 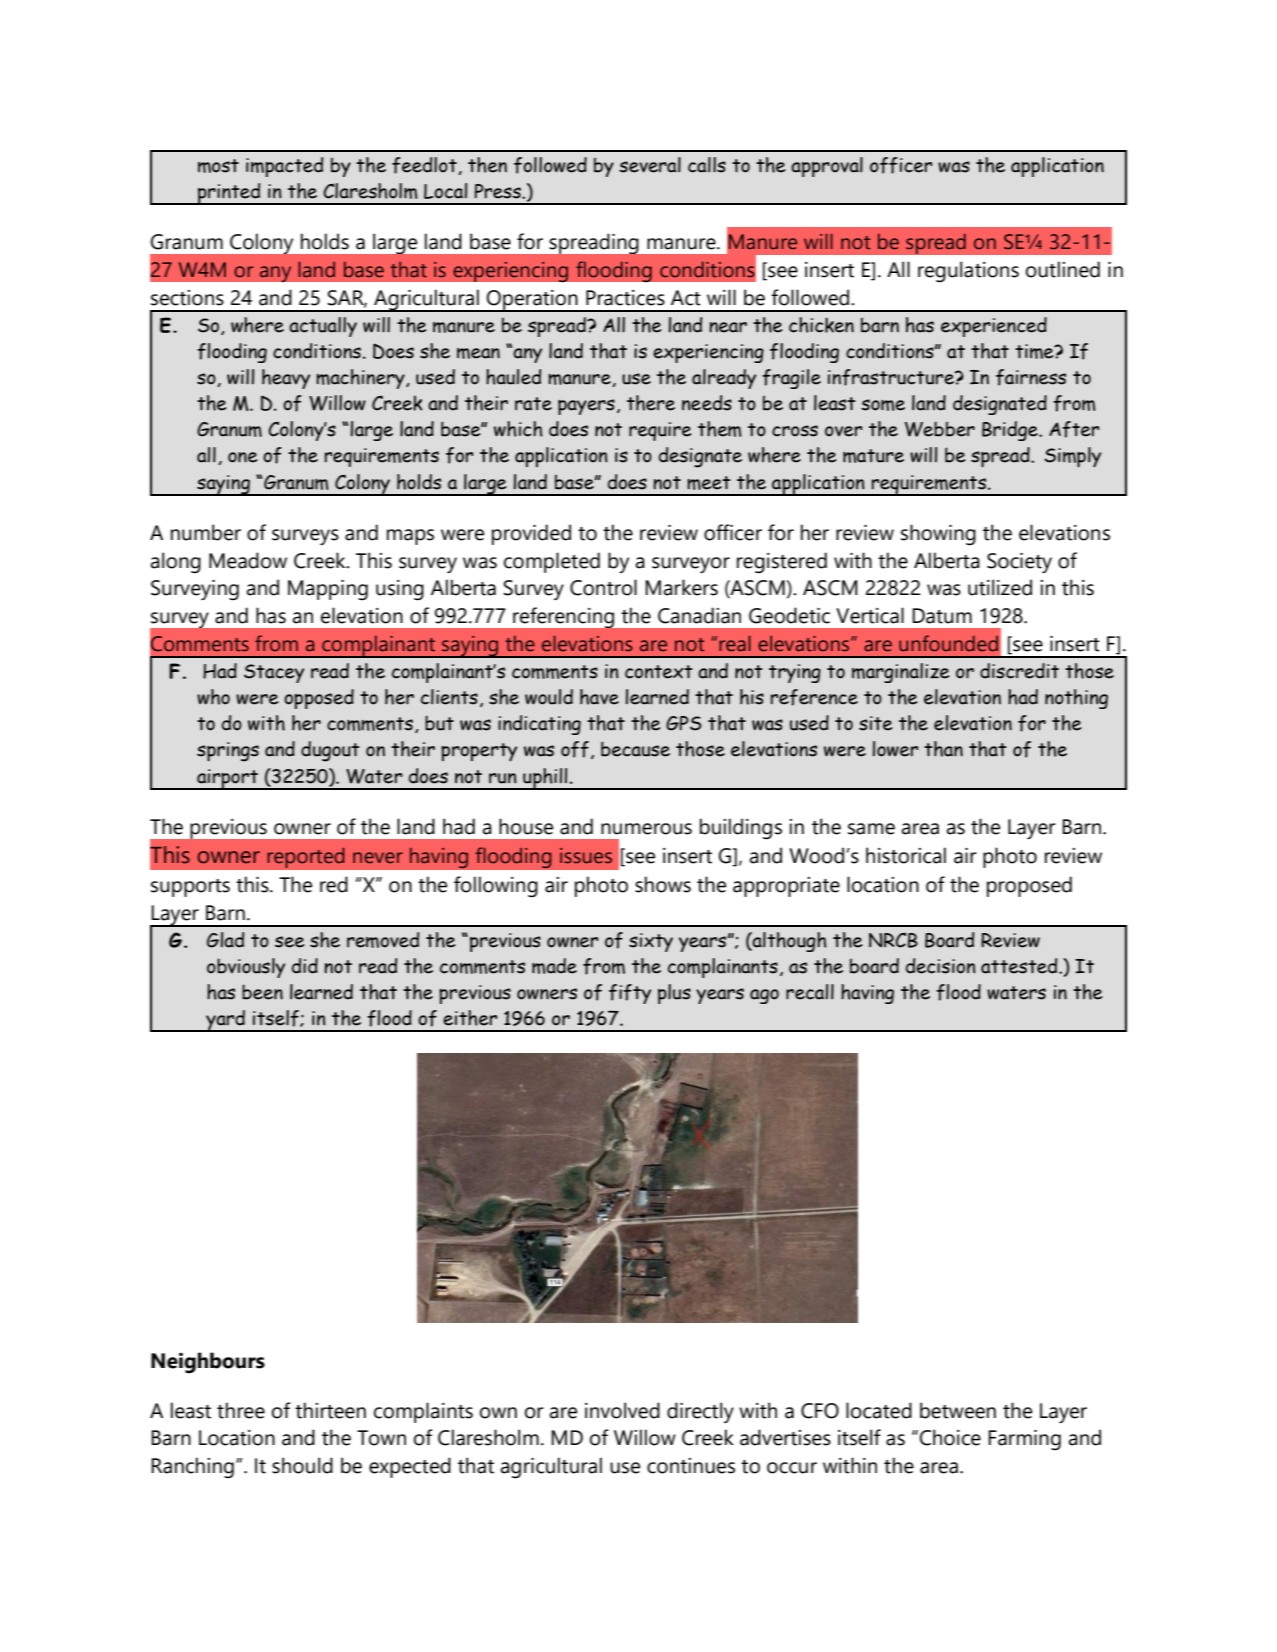 What do you see at coordinates (941, 966) in the image?
I see `decision` at bounding box center [941, 966].
